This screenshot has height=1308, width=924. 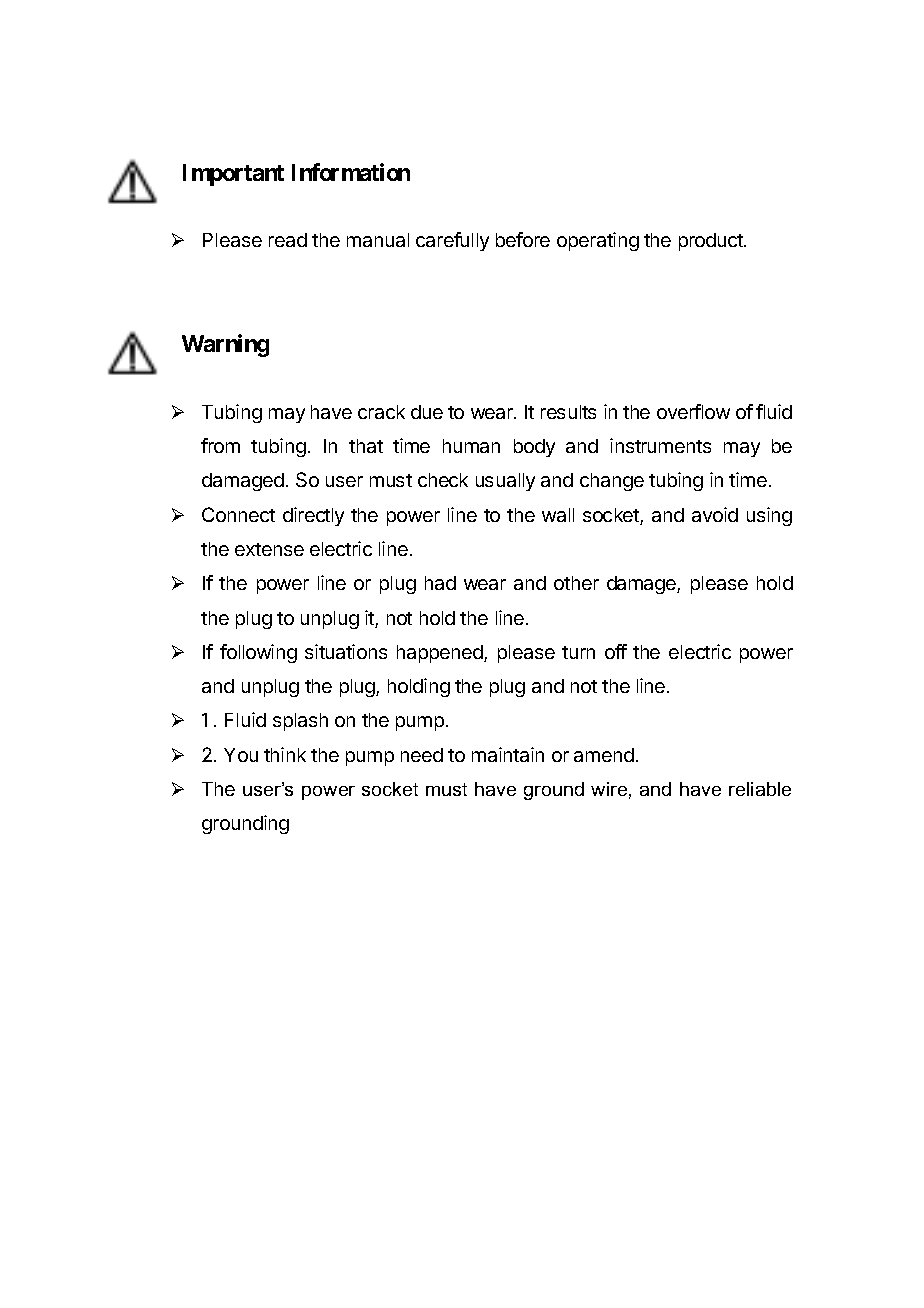 What do you see at coordinates (508, 754) in the screenshot?
I see `maintain` at bounding box center [508, 754].
